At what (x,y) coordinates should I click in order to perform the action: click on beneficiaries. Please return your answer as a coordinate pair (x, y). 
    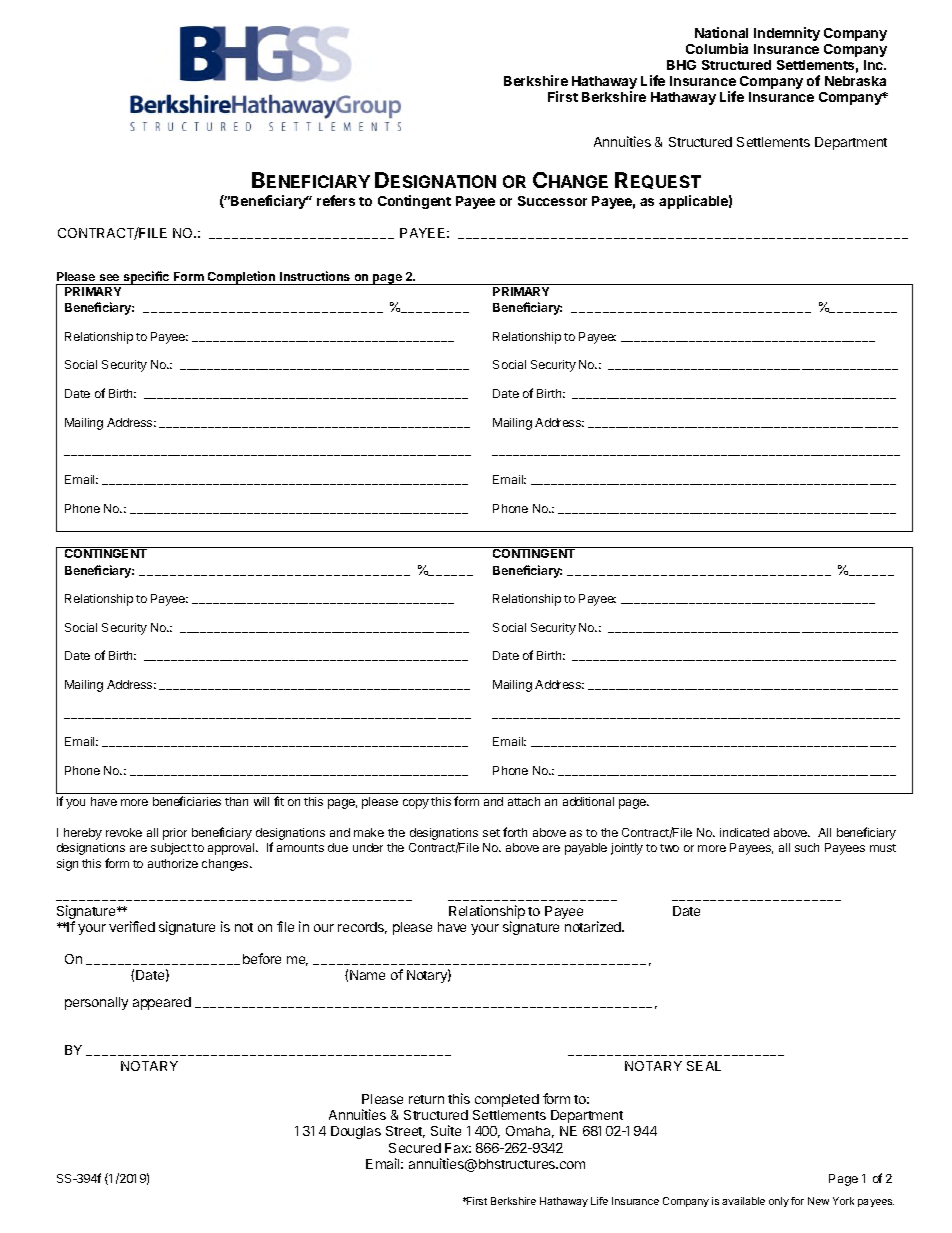
    Looking at the image, I should click on (187, 801).
